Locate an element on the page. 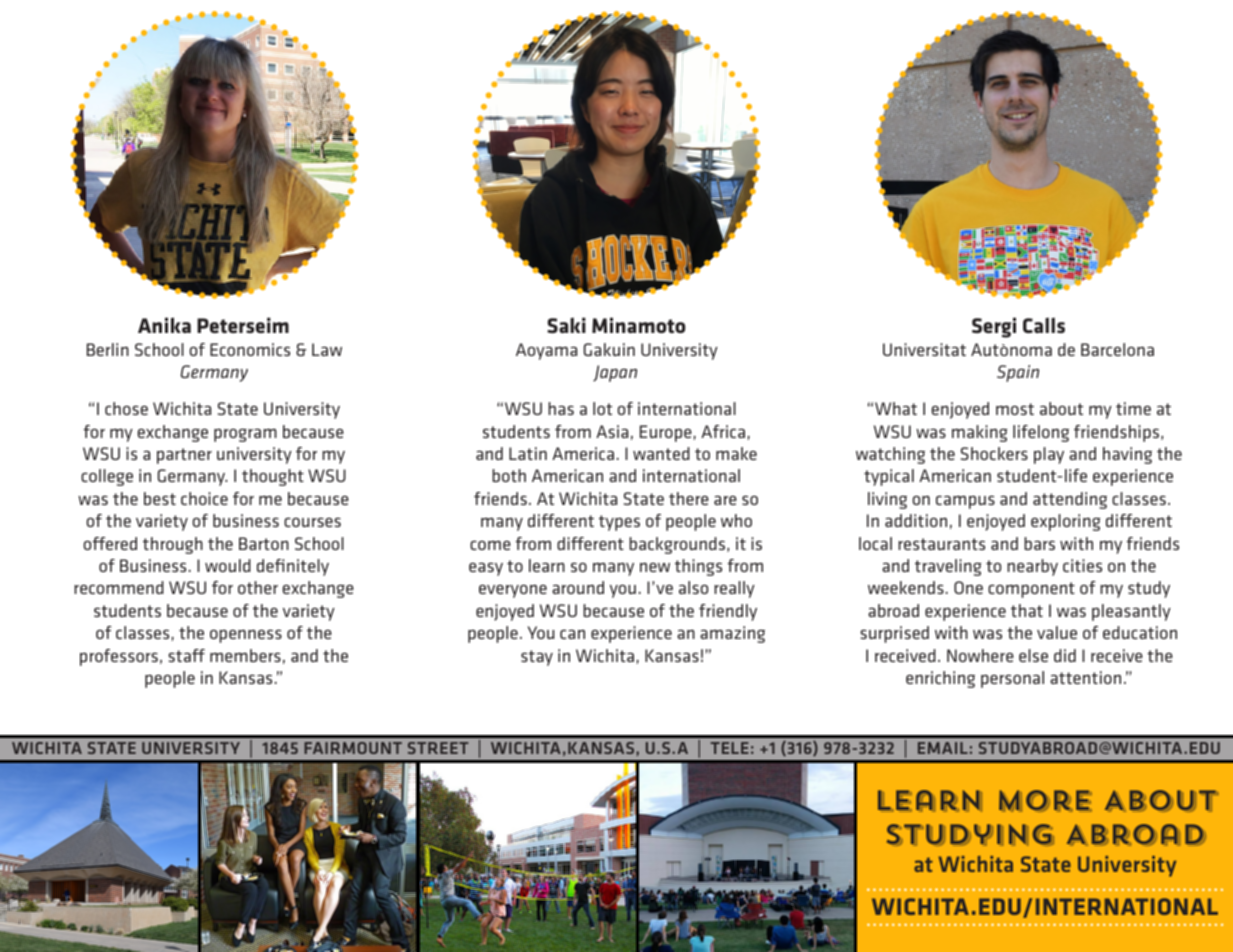  Gakuin is located at coordinates (609, 349).
